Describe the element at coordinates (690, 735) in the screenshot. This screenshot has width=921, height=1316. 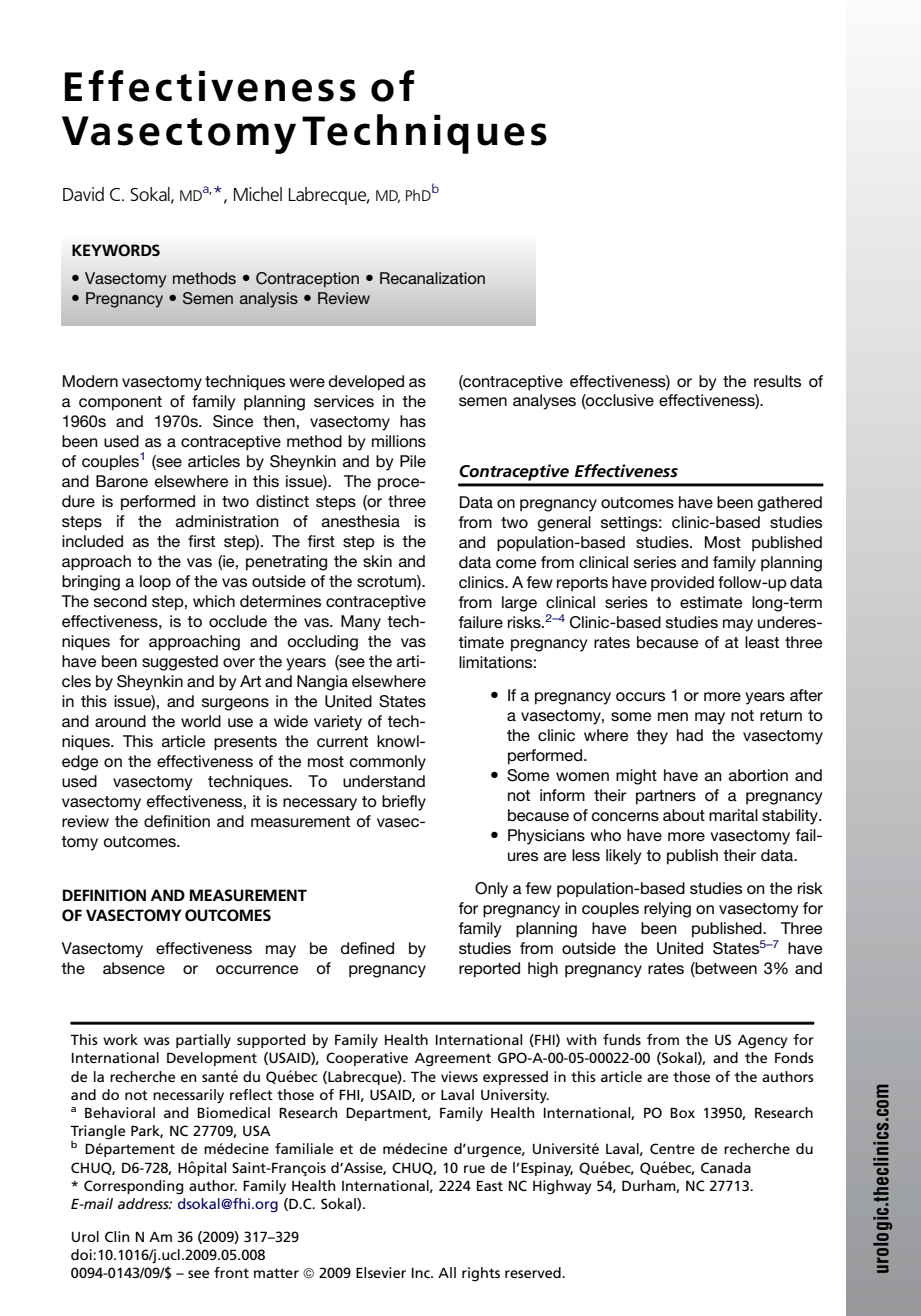
I see `had` at that location.
